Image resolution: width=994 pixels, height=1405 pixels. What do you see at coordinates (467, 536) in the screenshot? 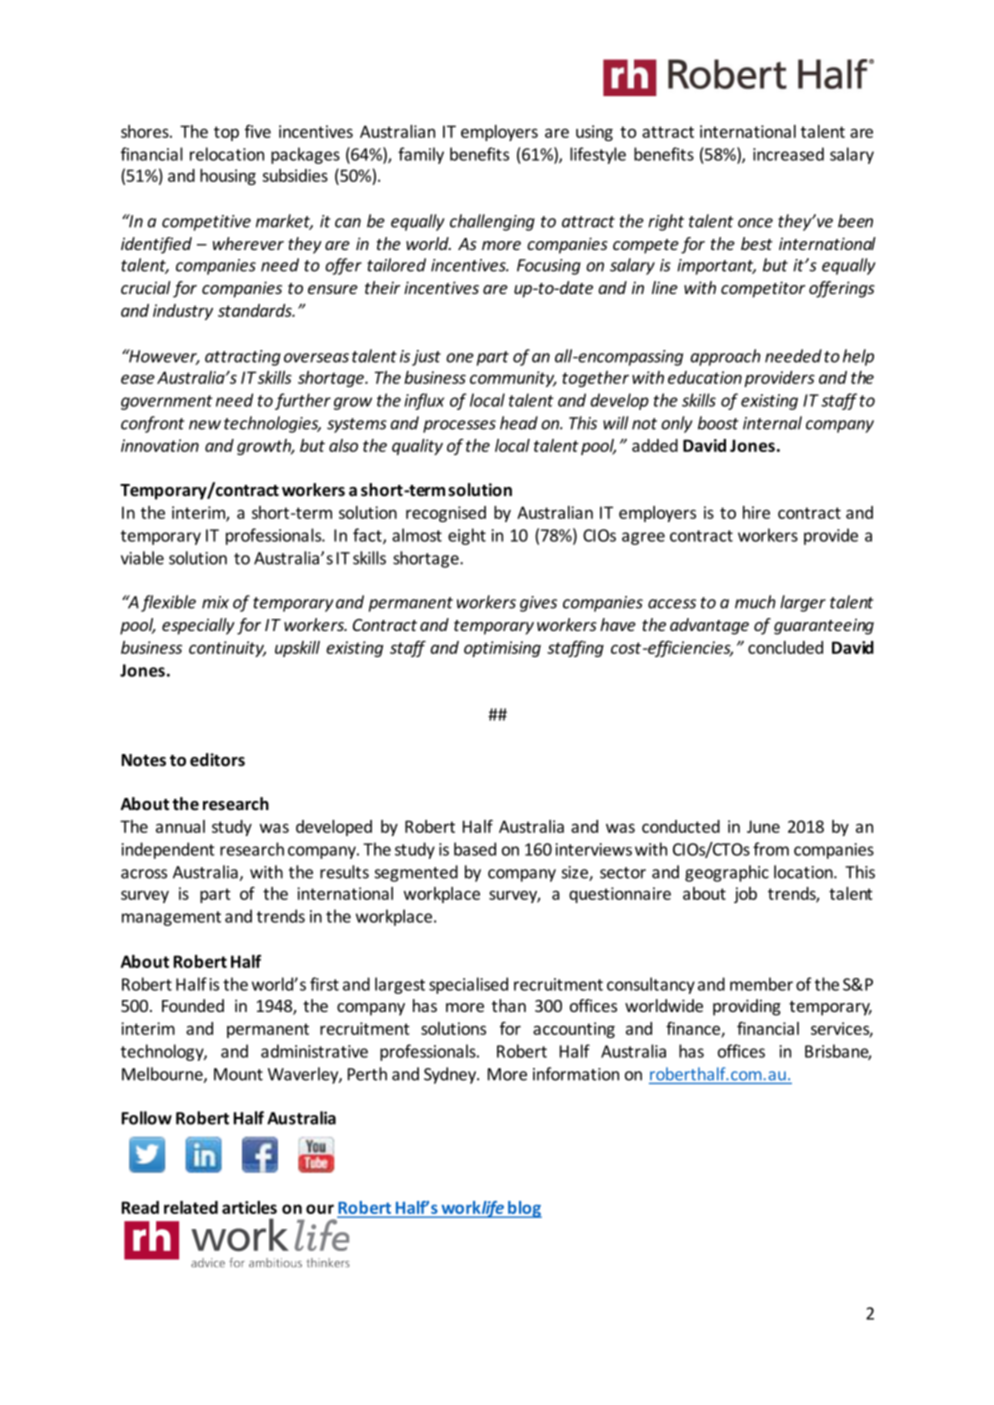
I see `eight` at bounding box center [467, 536].
